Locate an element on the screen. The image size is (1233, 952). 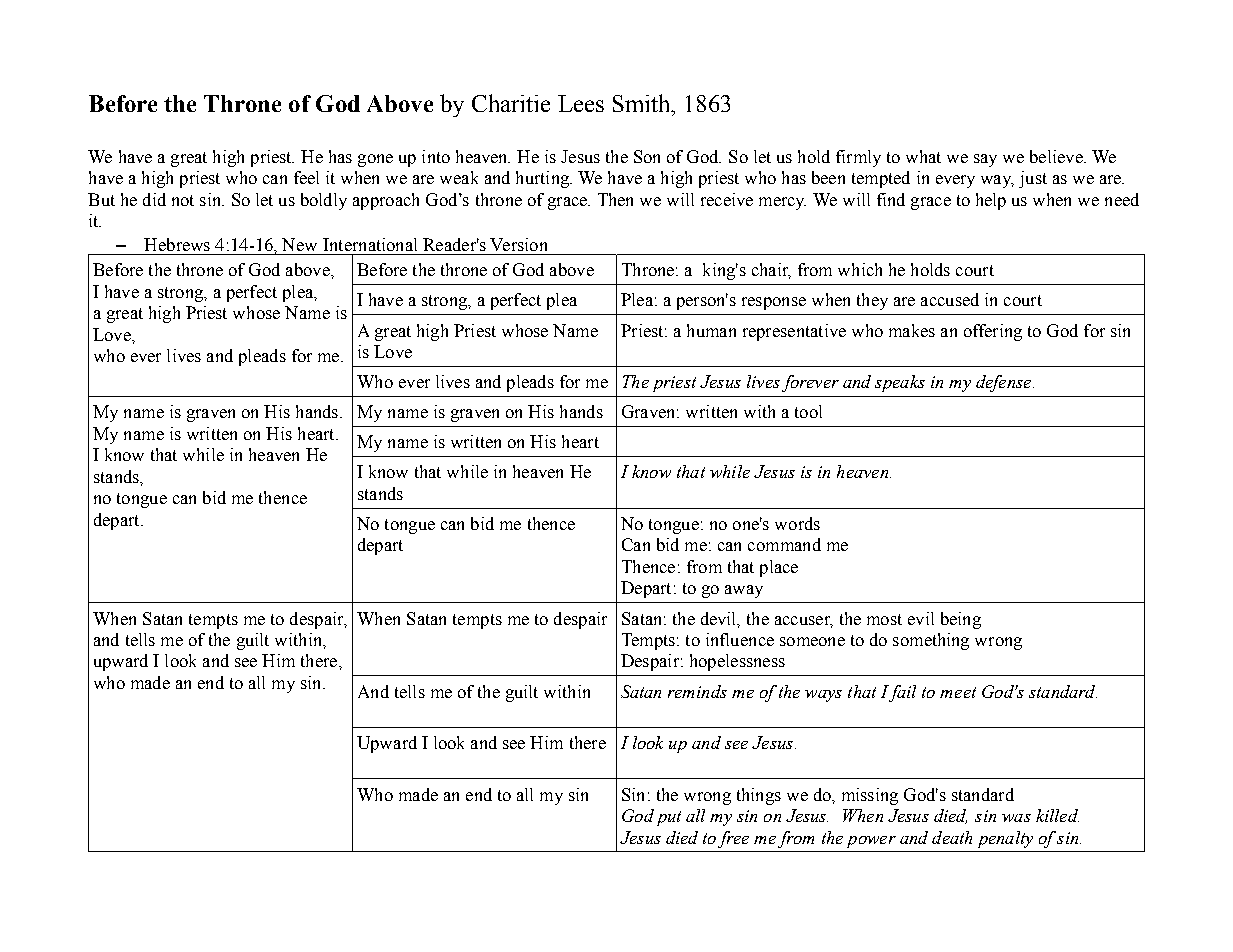
feel is located at coordinates (306, 177).
